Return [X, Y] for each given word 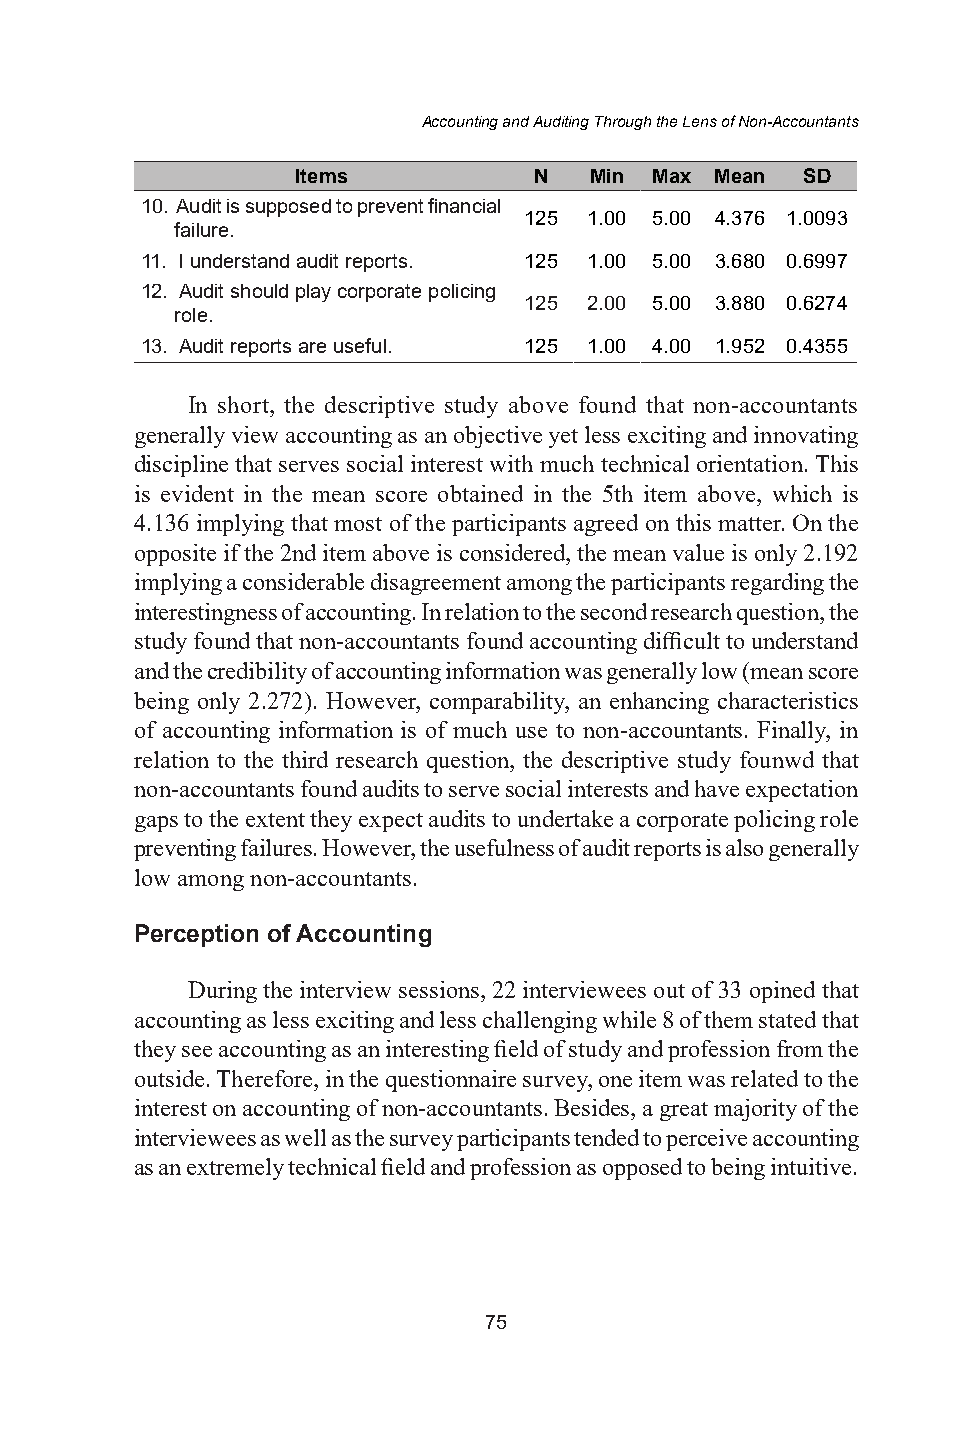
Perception [197, 935]
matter [751, 524]
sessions [439, 989]
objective [498, 437]
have [717, 788]
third [305, 759]
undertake [565, 818]
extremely [235, 1169]
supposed [288, 208]
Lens [700, 121]
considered [514, 552]
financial [464, 205]
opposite [175, 555]
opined [782, 992]
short [244, 404]
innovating [806, 437]
